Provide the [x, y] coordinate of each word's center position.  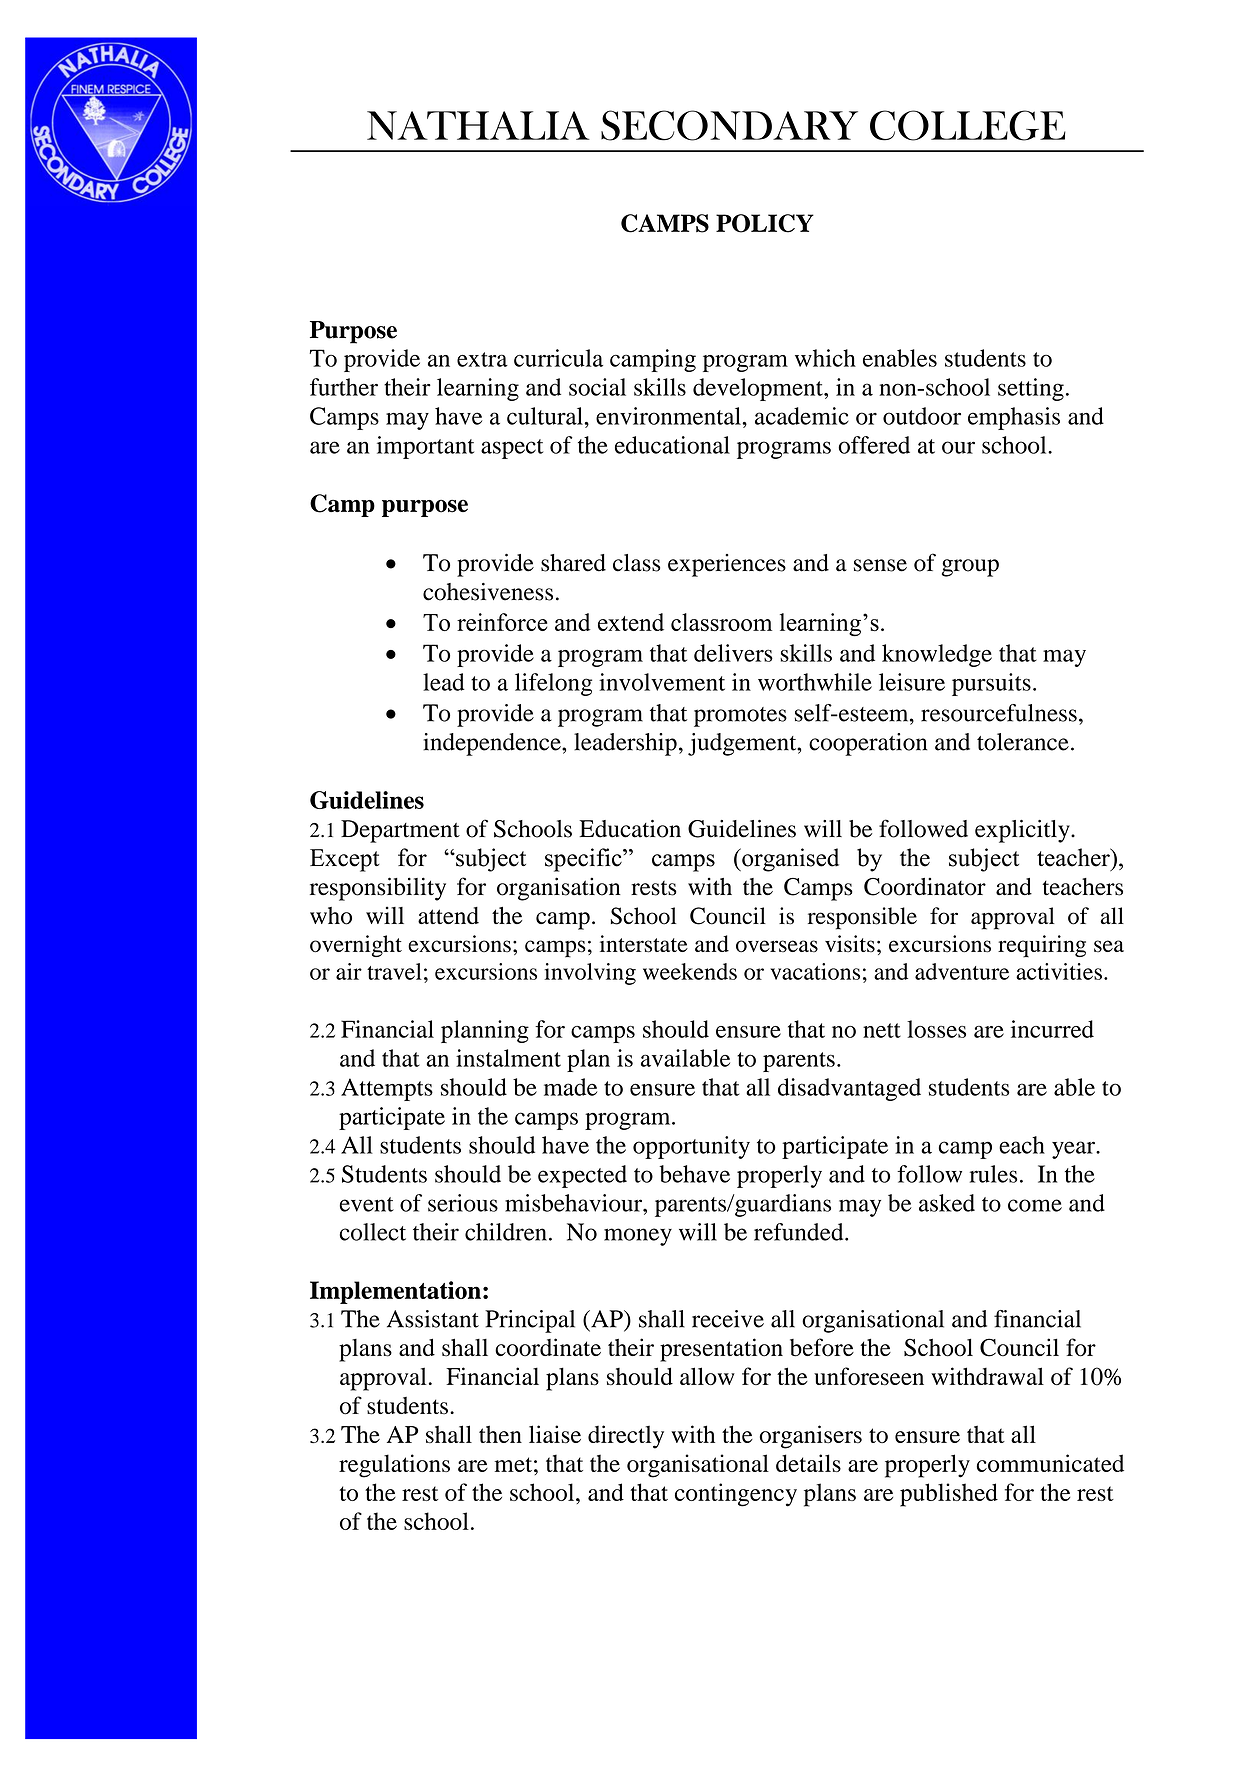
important [425, 447]
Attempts [387, 1089]
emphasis [1014, 418]
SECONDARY [729, 125]
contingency [736, 1495]
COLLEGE [968, 125]
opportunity [691, 1147]
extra [482, 359]
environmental [669, 416]
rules [993, 1174]
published [949, 1495]
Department [400, 831]
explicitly [1023, 831]
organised [789, 860]
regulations [394, 1466]
